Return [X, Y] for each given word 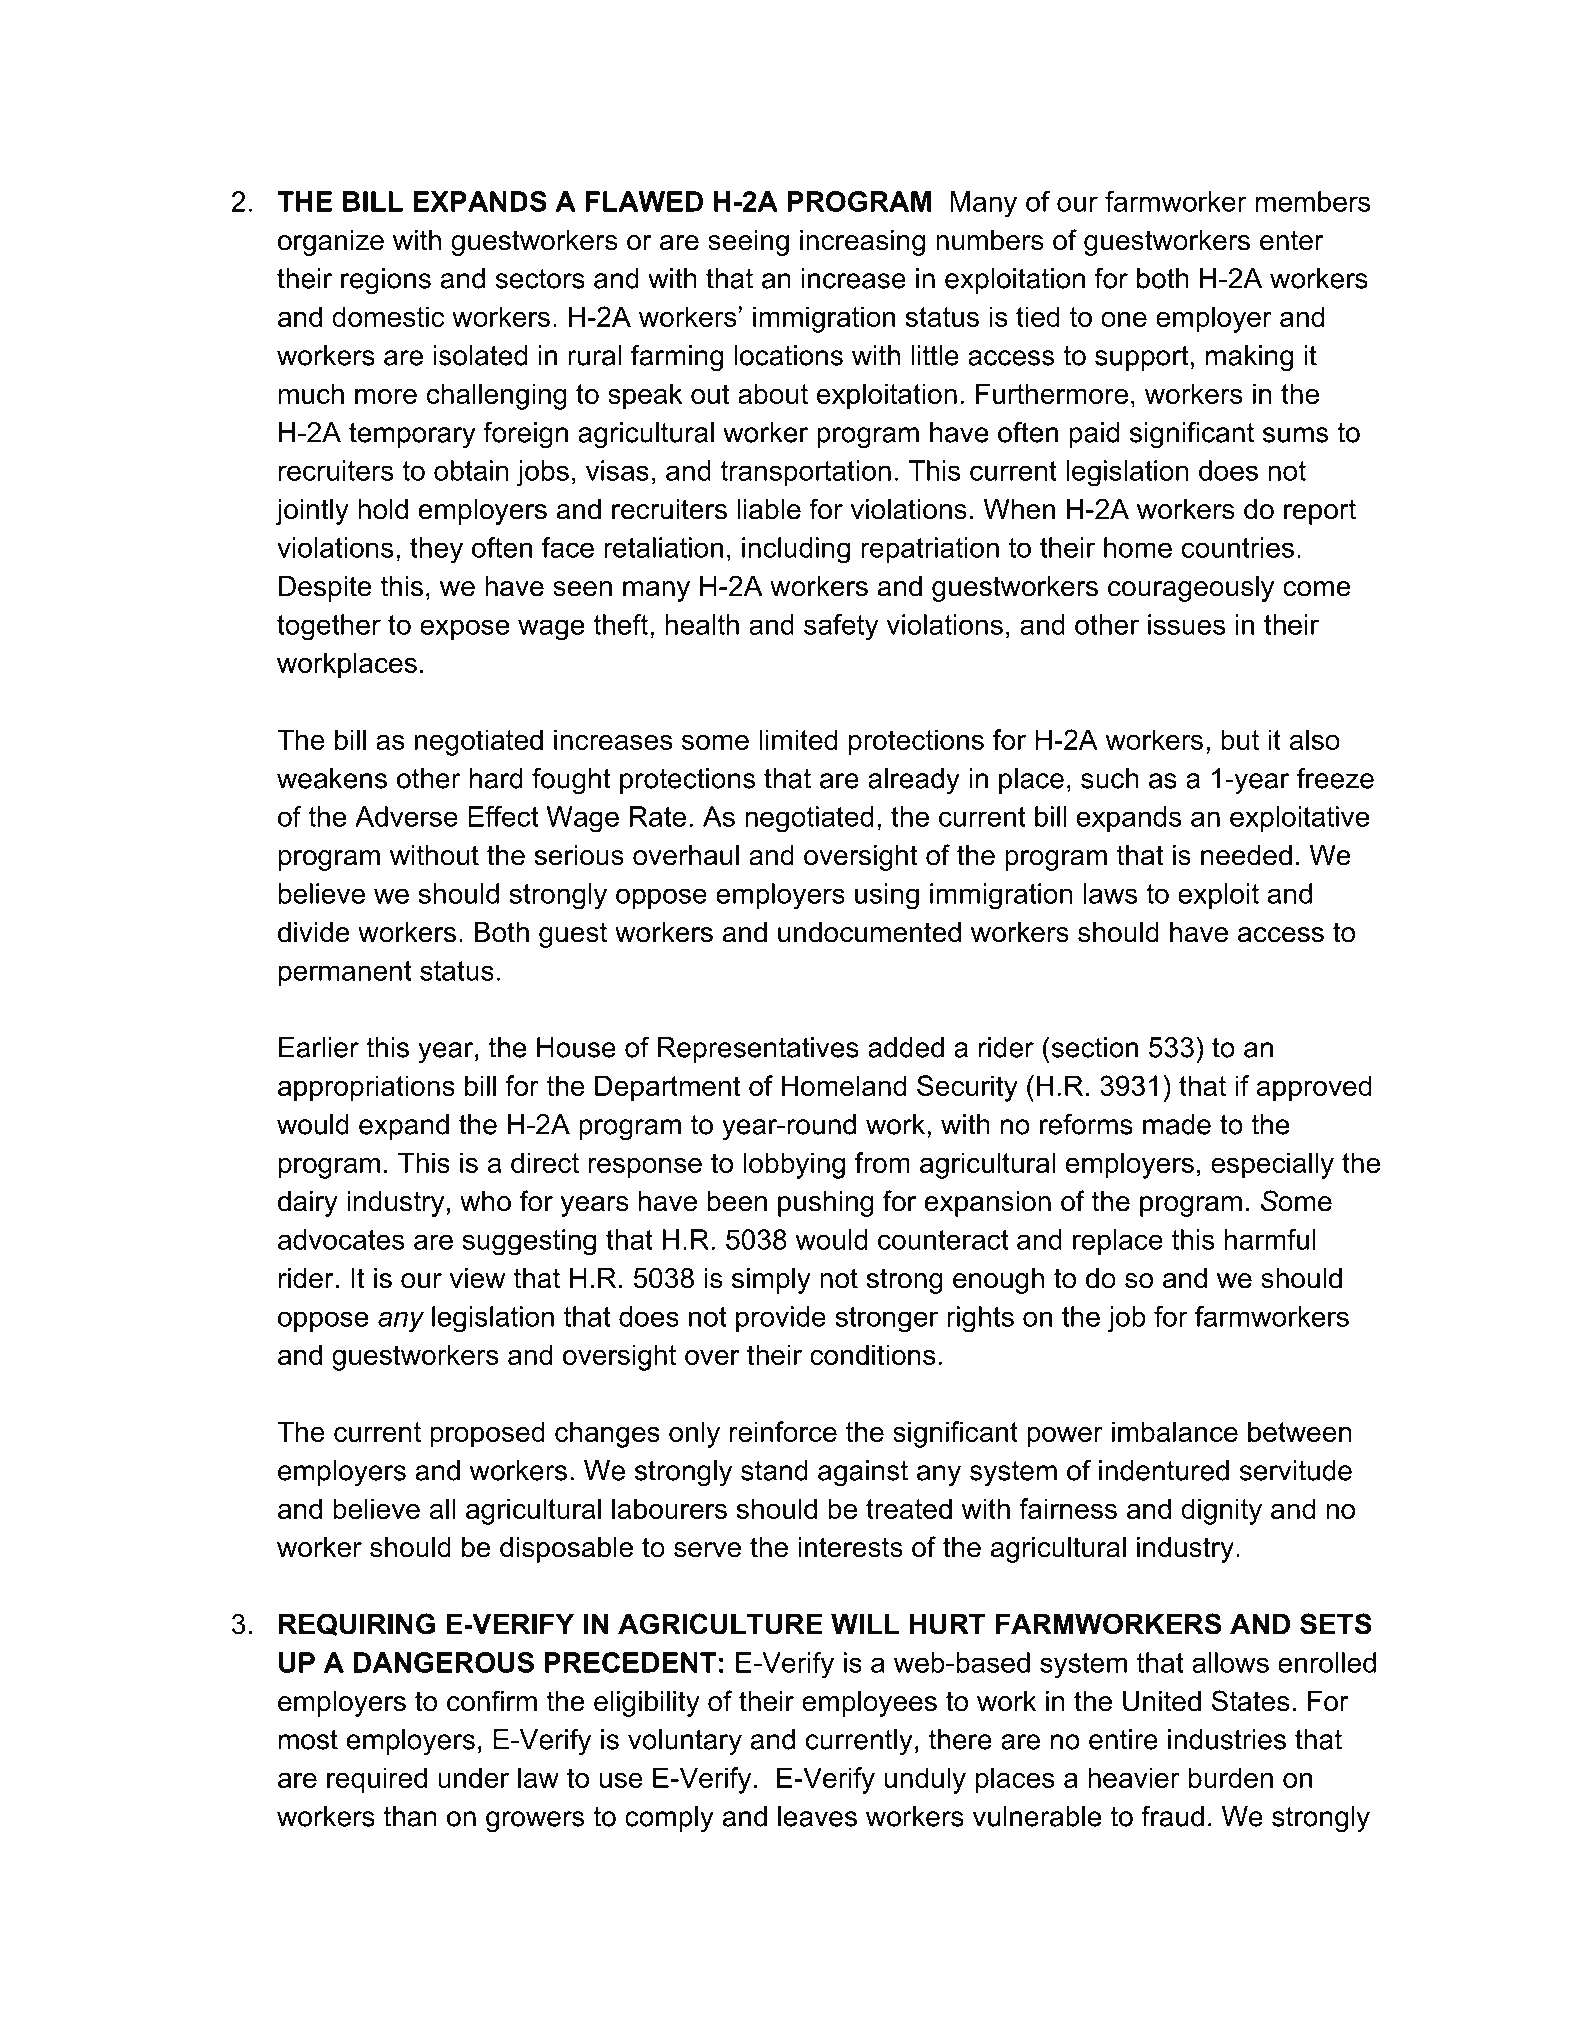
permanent [345, 973]
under [473, 1777]
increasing [862, 243]
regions [386, 281]
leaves [817, 1816]
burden [1231, 1777]
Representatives [758, 1050]
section [1093, 1047]
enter [1292, 240]
